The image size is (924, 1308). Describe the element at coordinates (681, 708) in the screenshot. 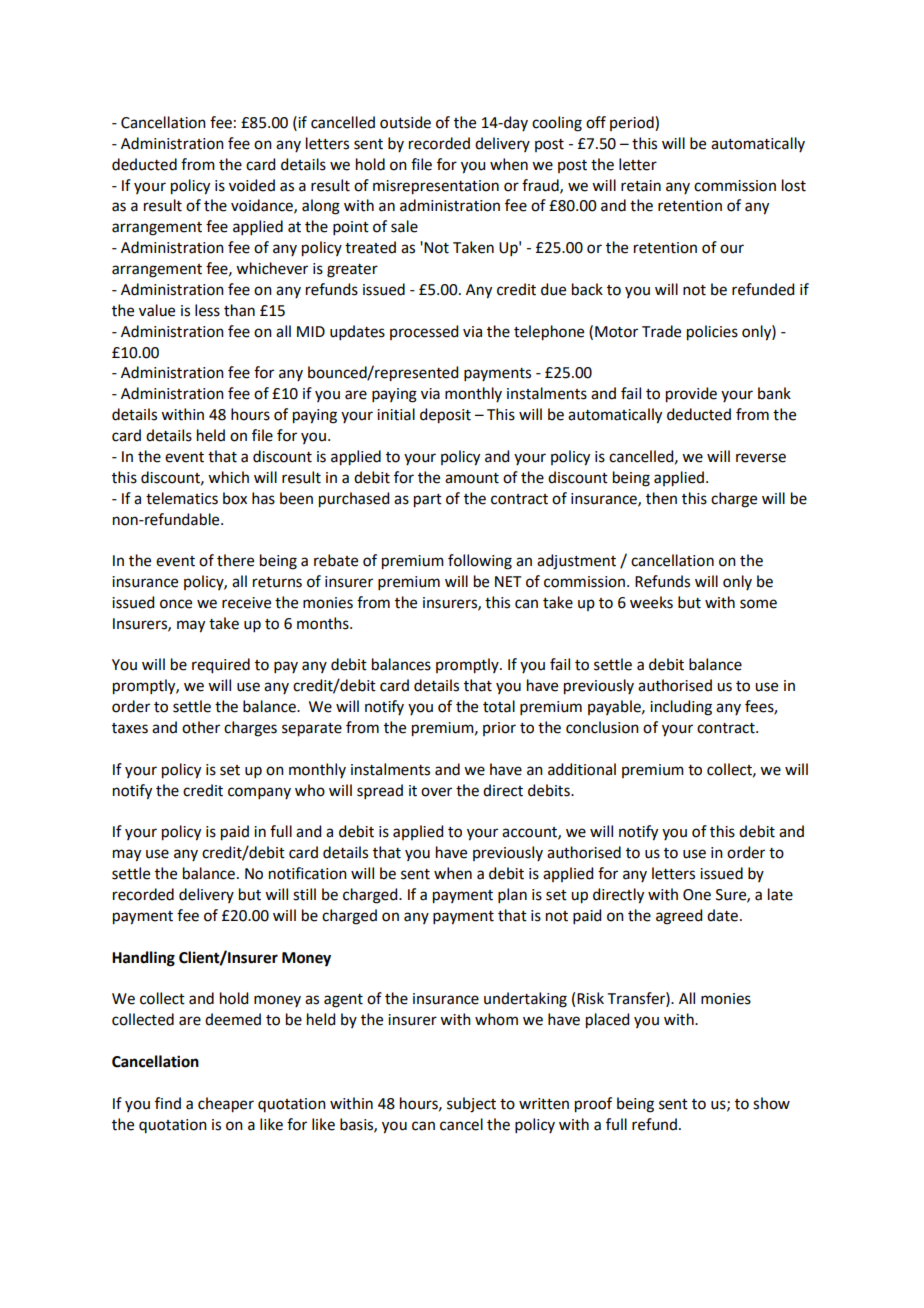

I see `including` at that location.
